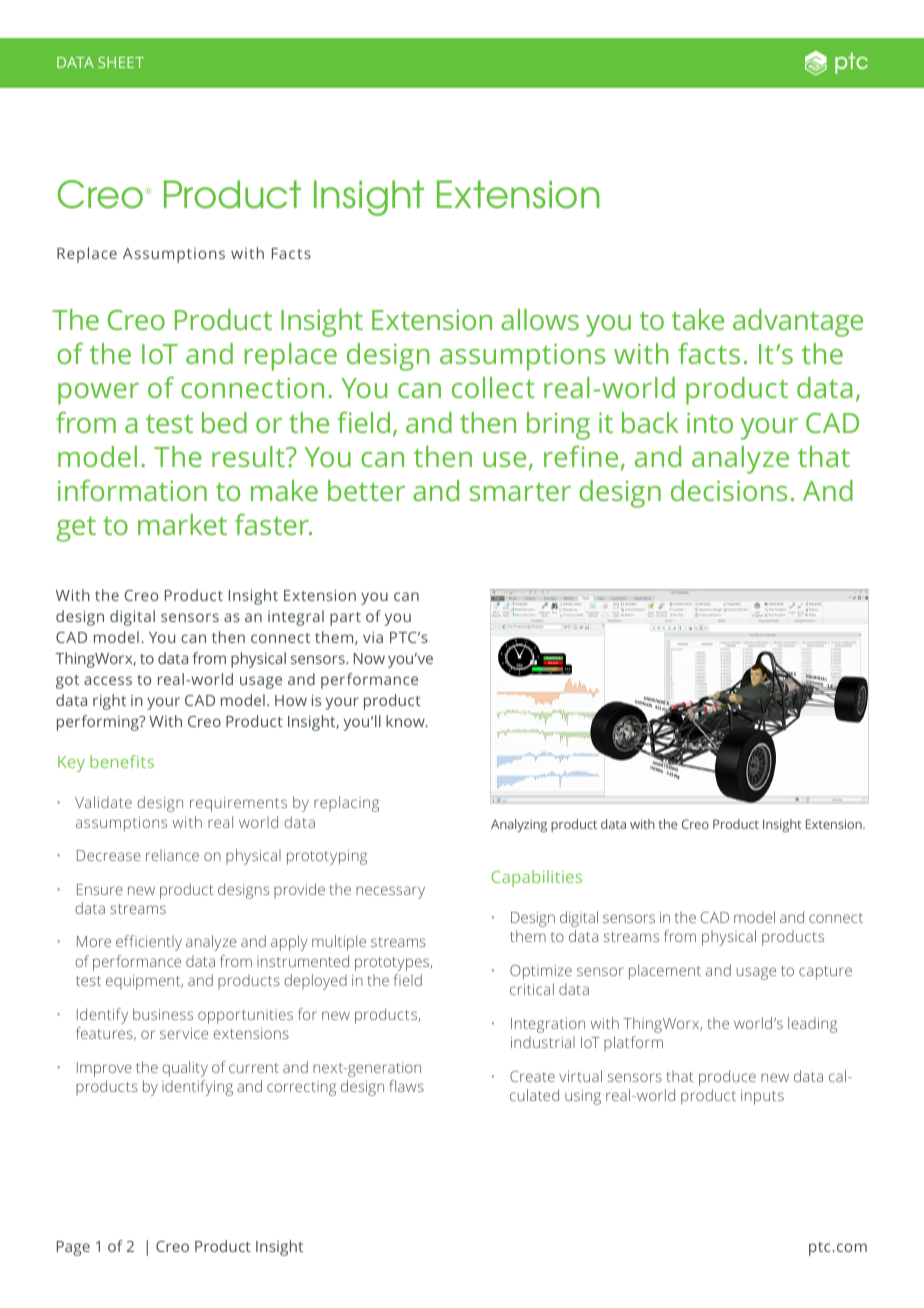 Image resolution: width=924 pixels, height=1308 pixels. I want to click on take, so click(698, 319).
